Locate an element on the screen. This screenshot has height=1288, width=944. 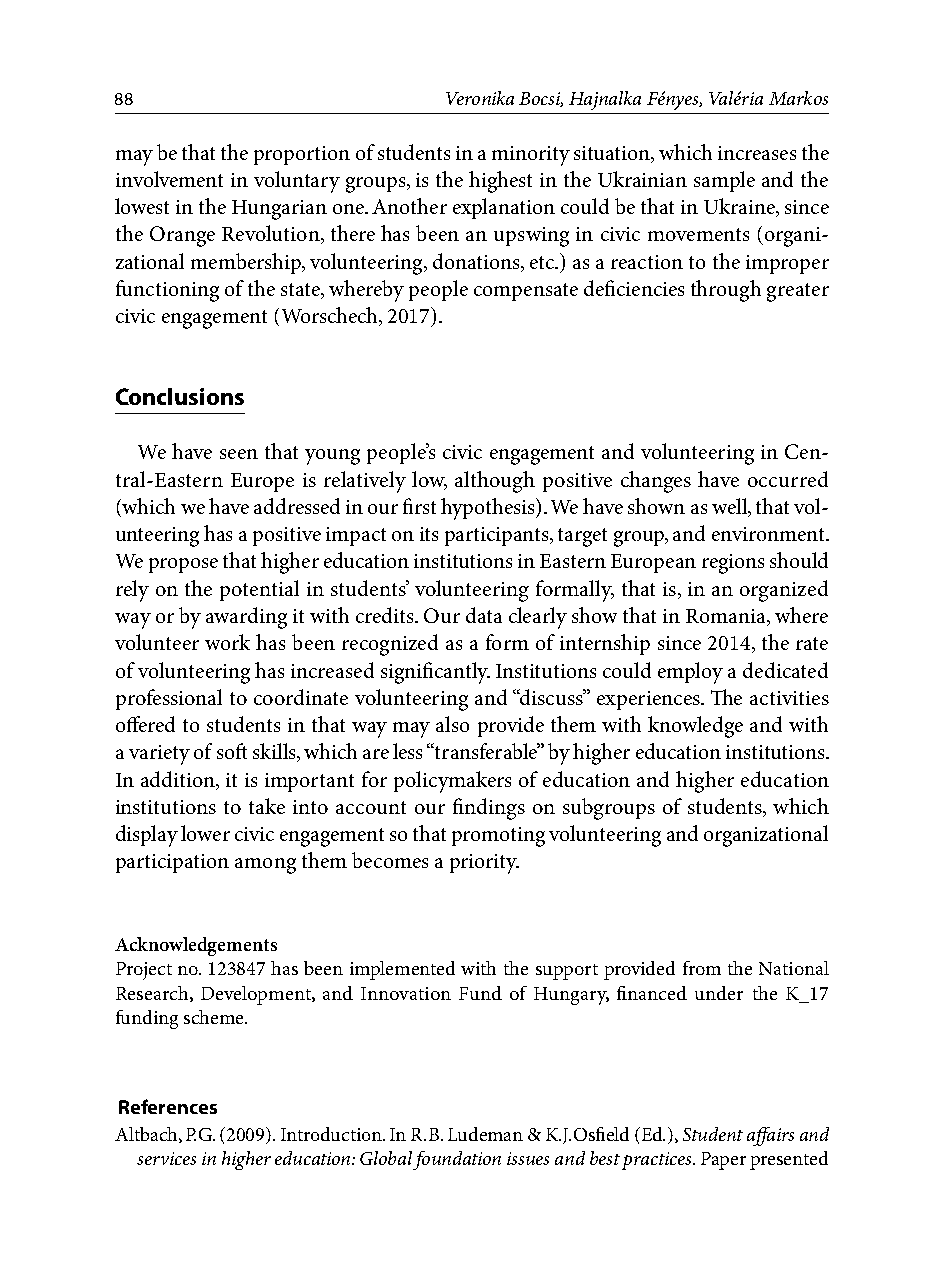
although is located at coordinates (495, 482).
